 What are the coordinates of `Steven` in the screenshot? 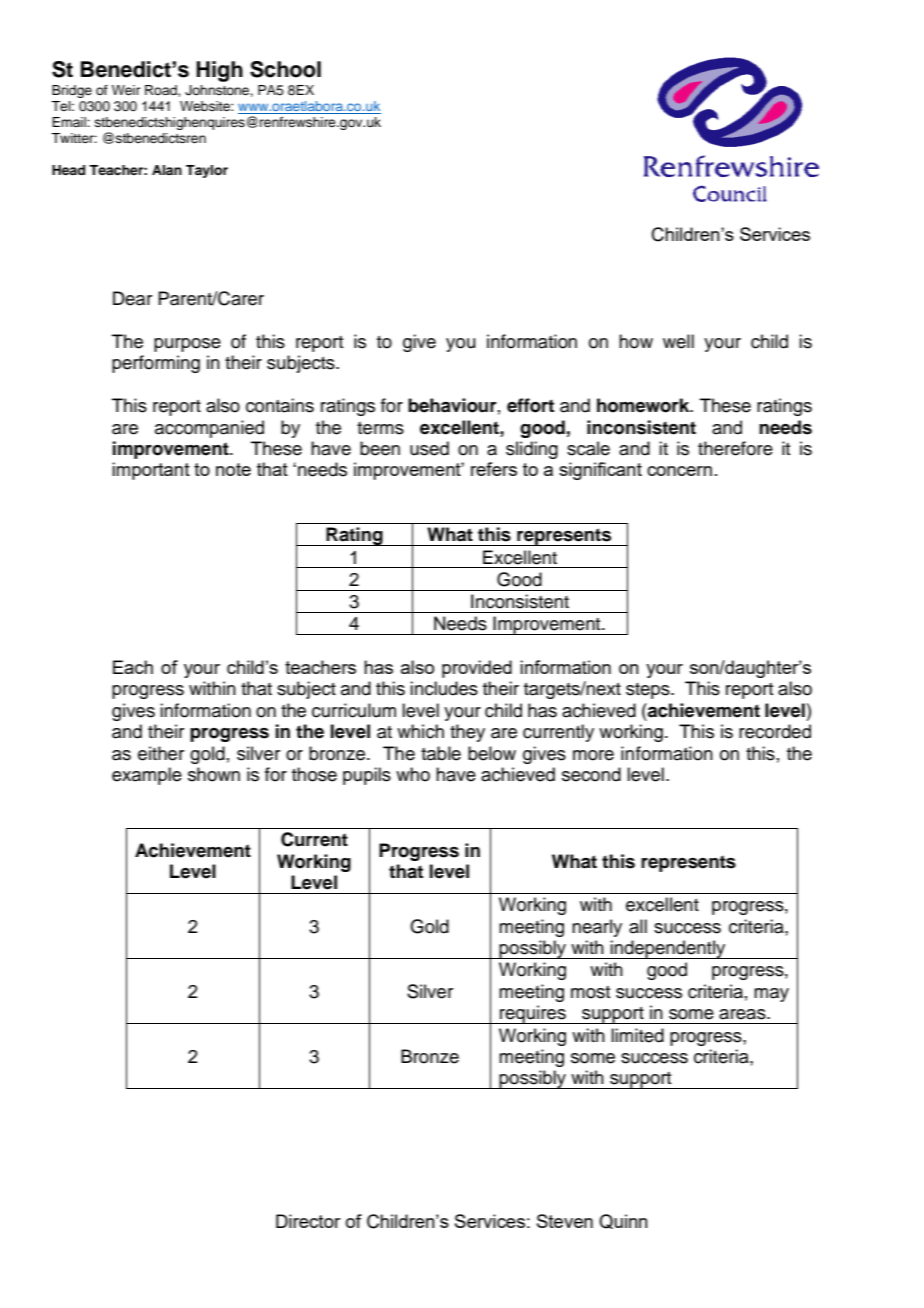 It's located at (565, 1221).
